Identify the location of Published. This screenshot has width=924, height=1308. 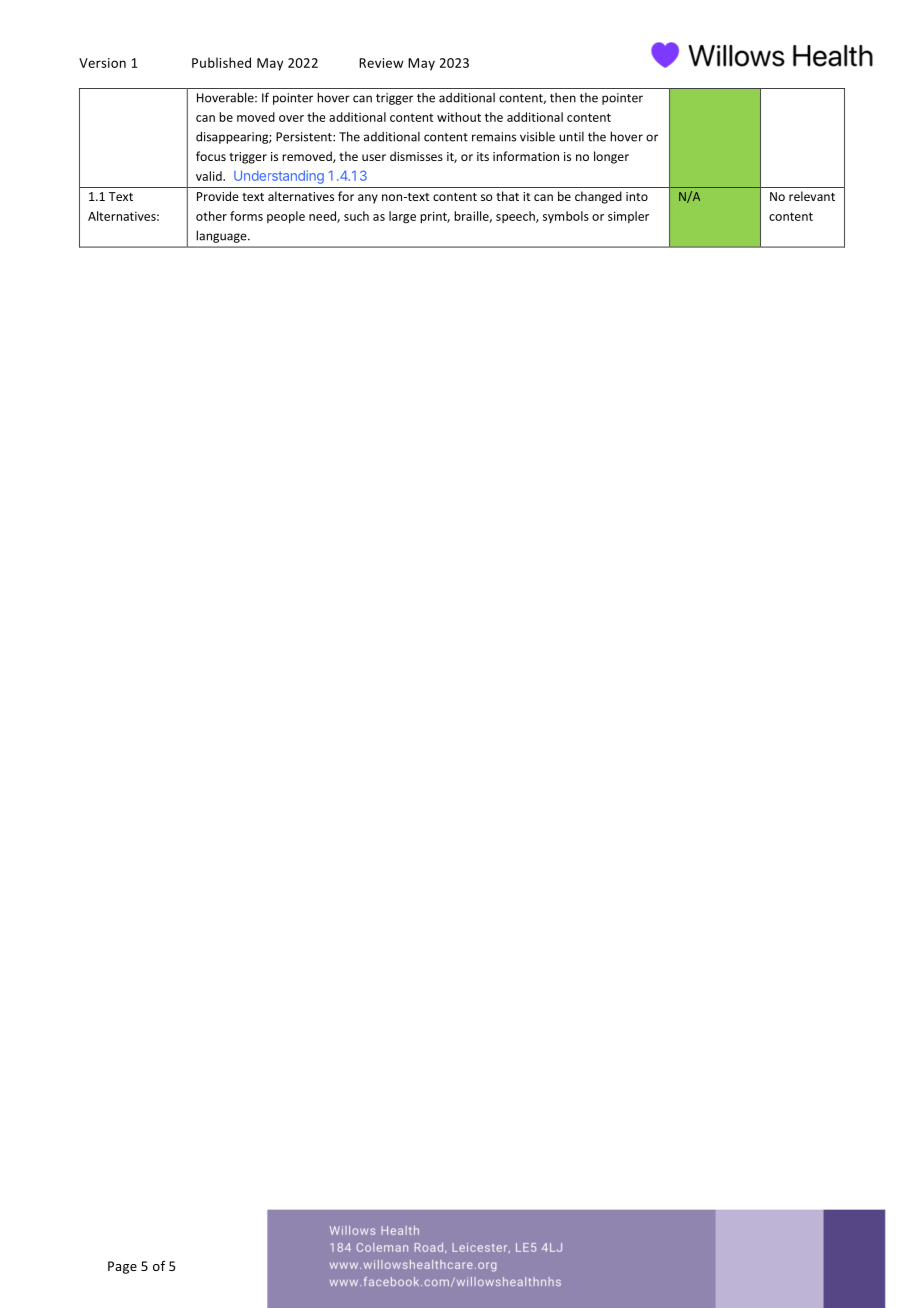
(221, 62).
